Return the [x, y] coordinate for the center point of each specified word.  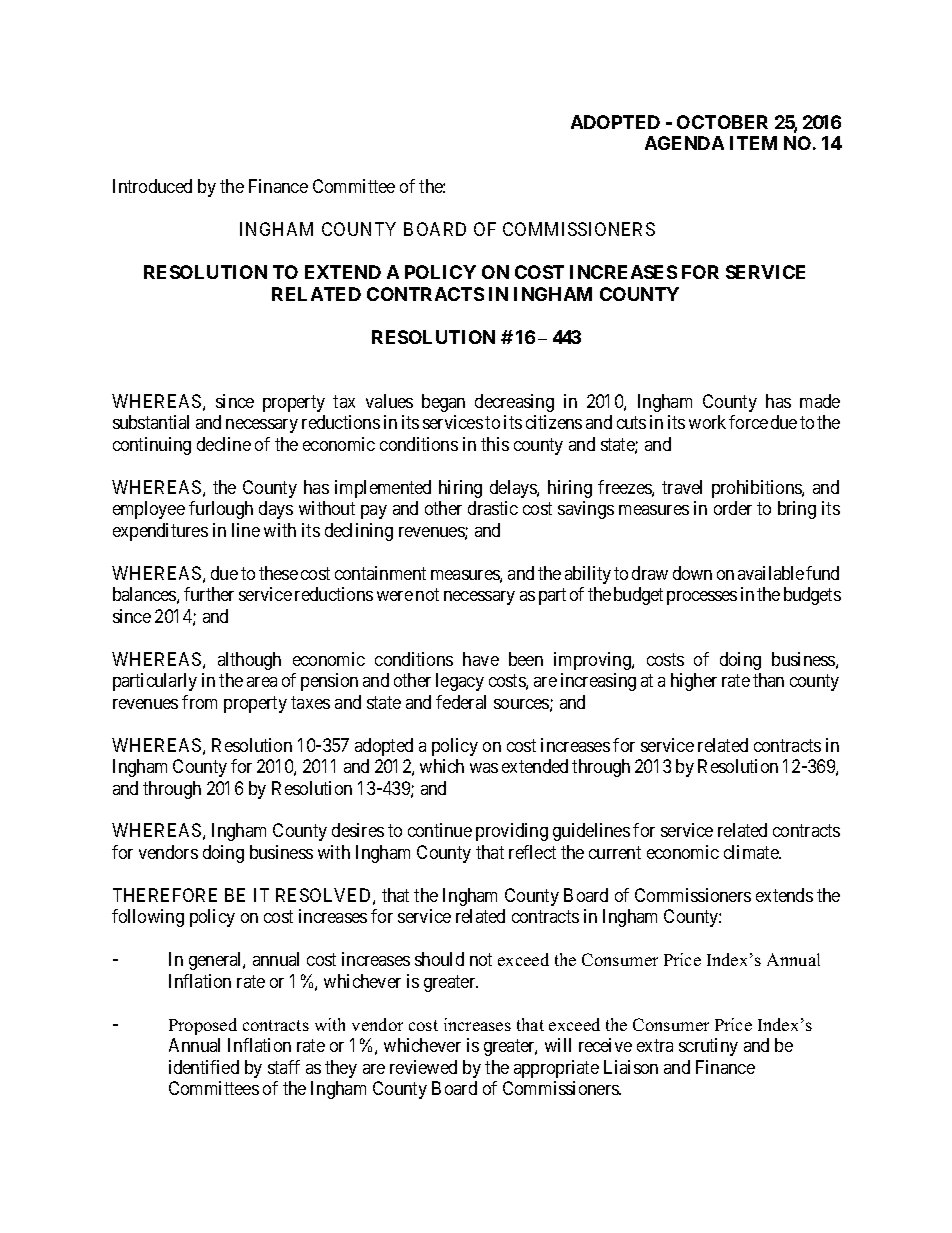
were [395, 596]
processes [702, 598]
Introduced [152, 186]
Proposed [203, 1026]
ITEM [753, 143]
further [209, 594]
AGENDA [684, 143]
